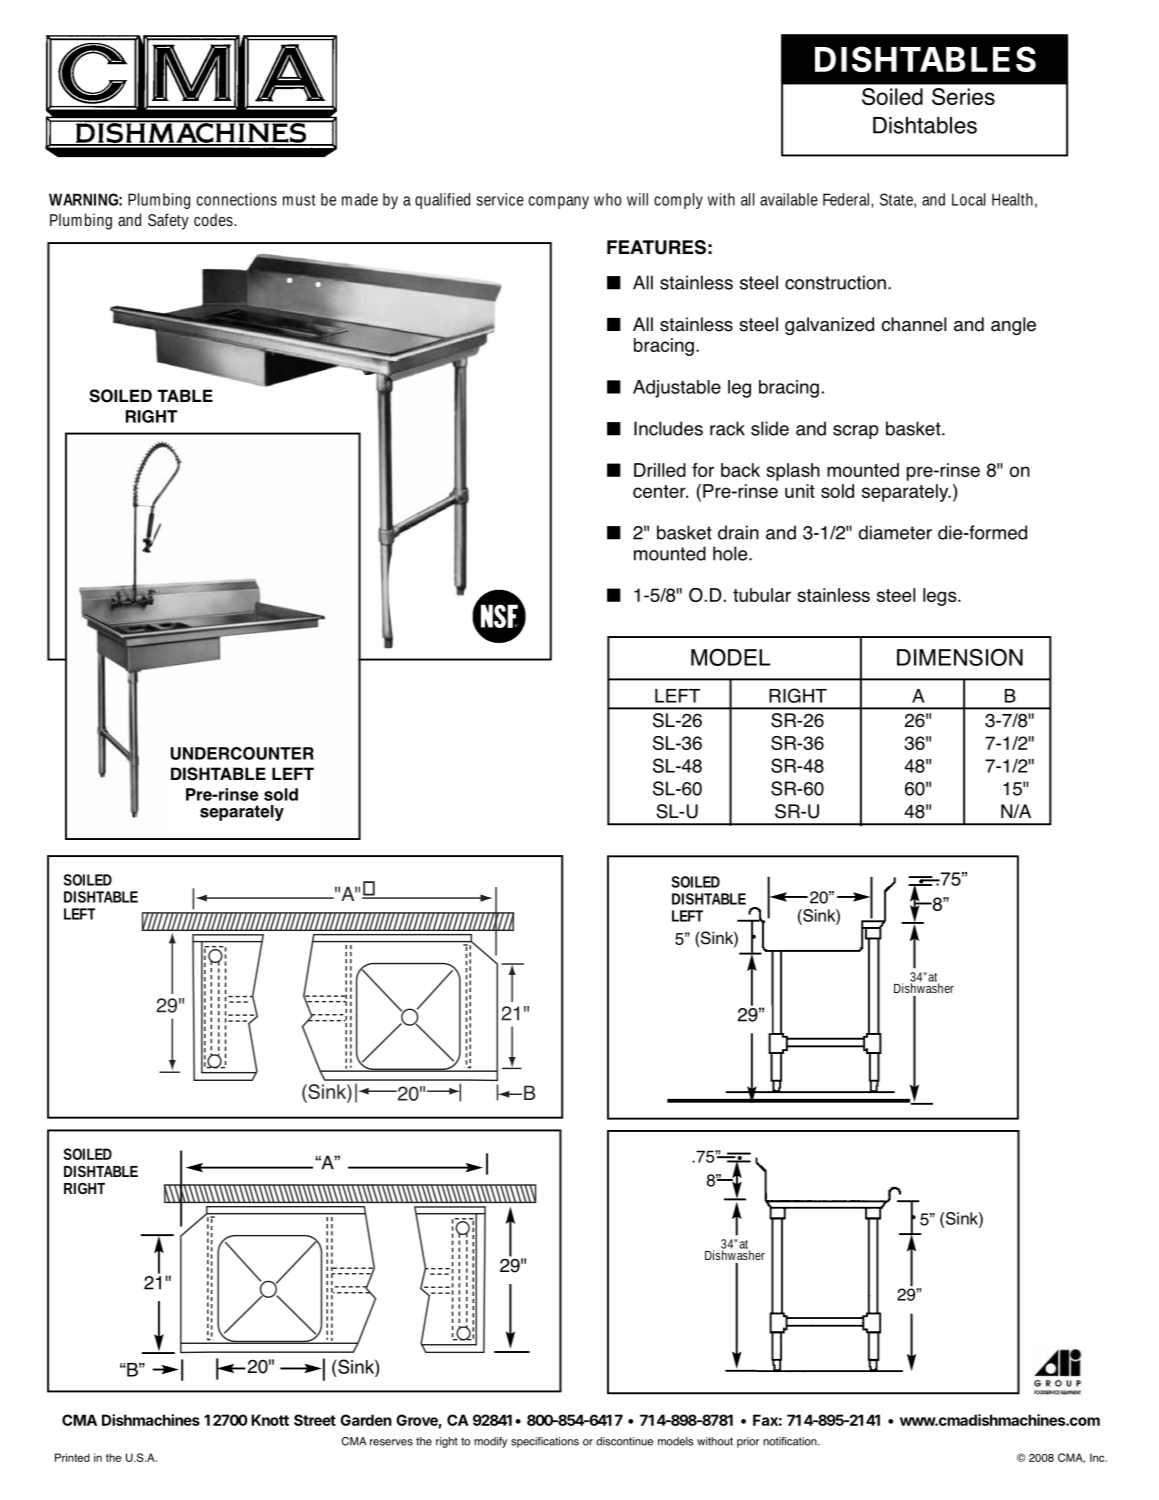 The image size is (1159, 1500). Describe the element at coordinates (315, 1420) in the image. I see `Street` at that location.
